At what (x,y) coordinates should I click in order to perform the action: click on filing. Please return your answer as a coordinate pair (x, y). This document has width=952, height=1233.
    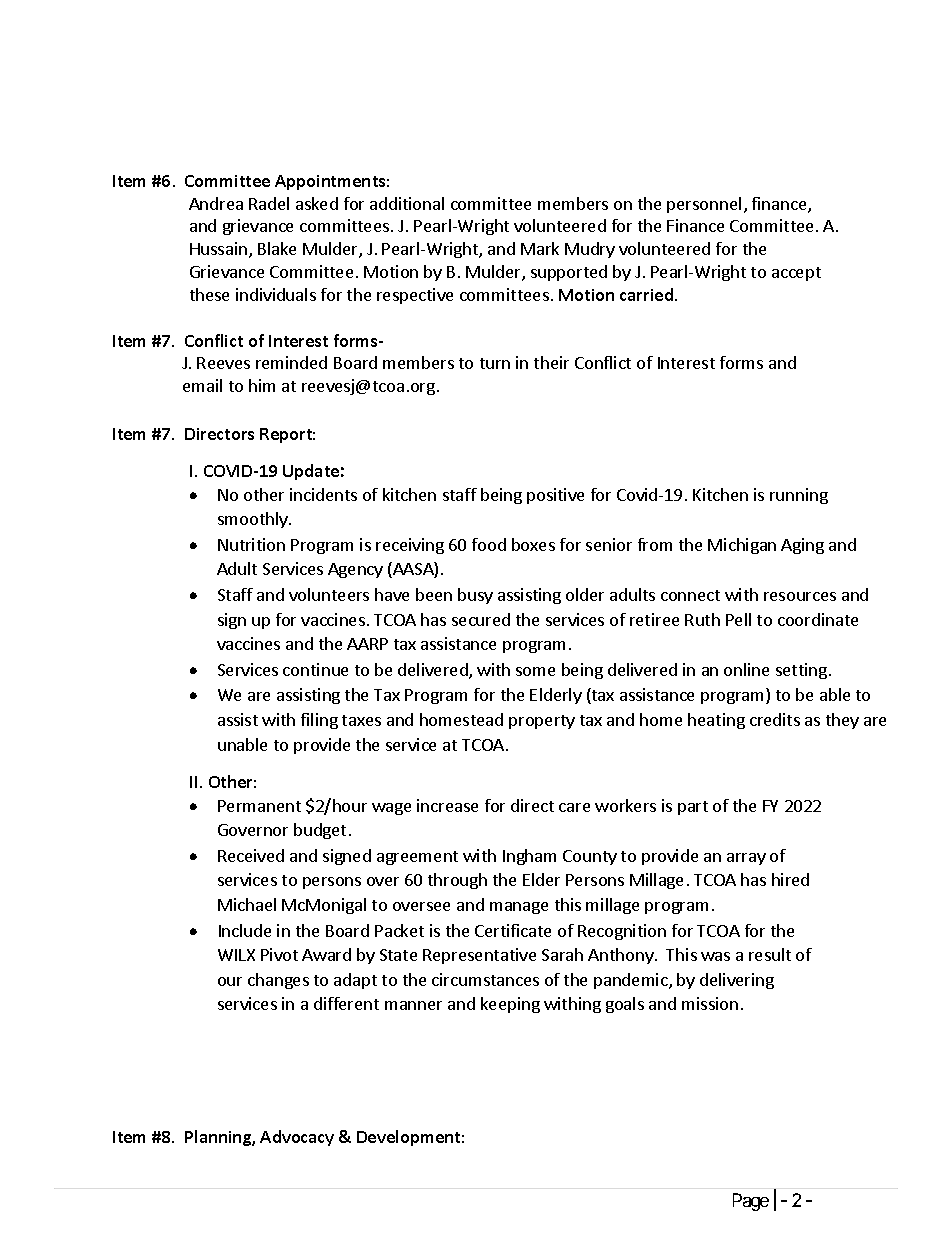
    Looking at the image, I should click on (319, 721).
